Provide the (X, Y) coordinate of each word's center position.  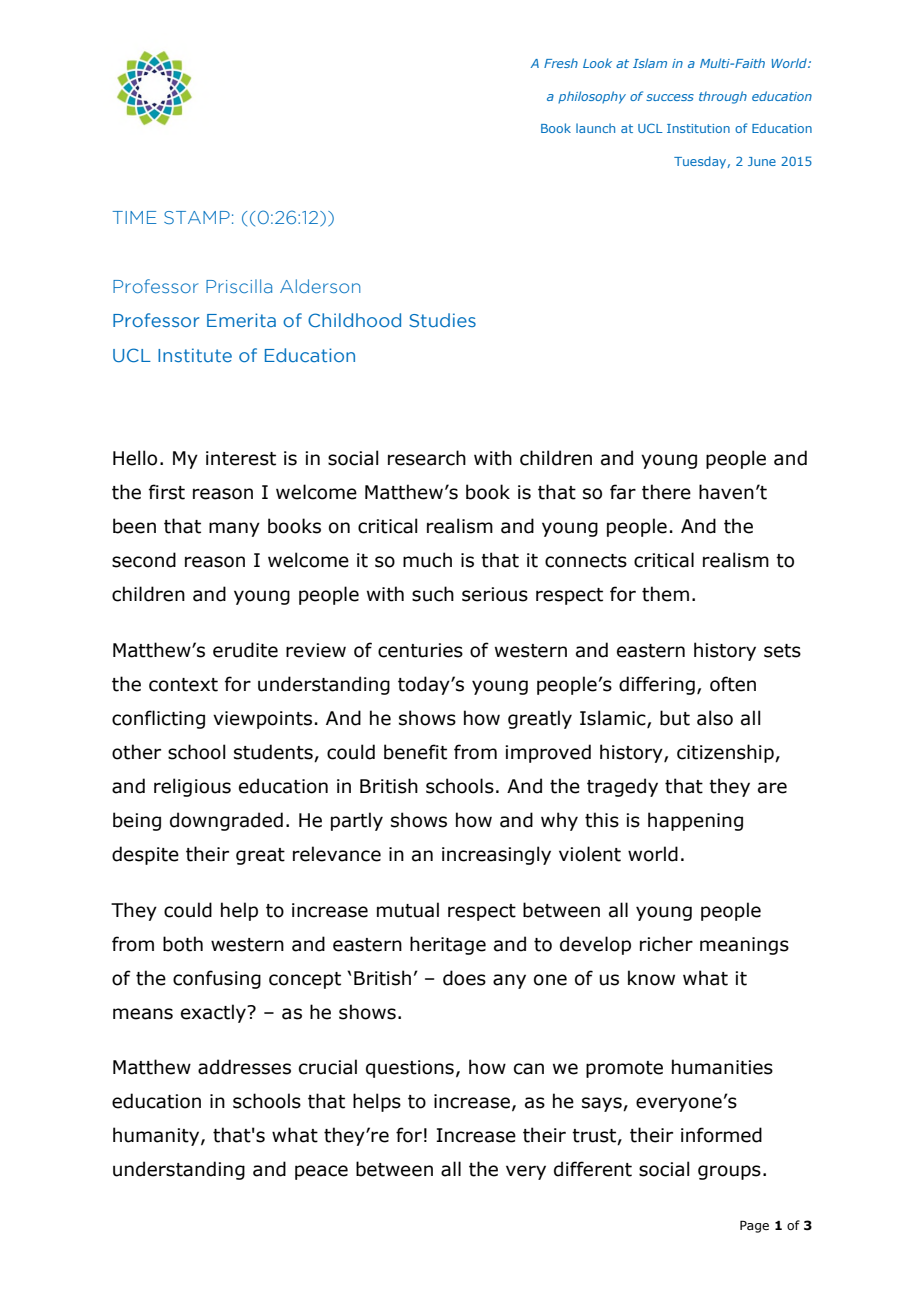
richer (666, 944)
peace (321, 1172)
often (733, 684)
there (666, 492)
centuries (420, 650)
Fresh (561, 63)
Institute (195, 355)
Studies (442, 320)
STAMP (197, 217)
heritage (448, 945)
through (723, 97)
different (593, 1169)
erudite (245, 650)
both (183, 944)
